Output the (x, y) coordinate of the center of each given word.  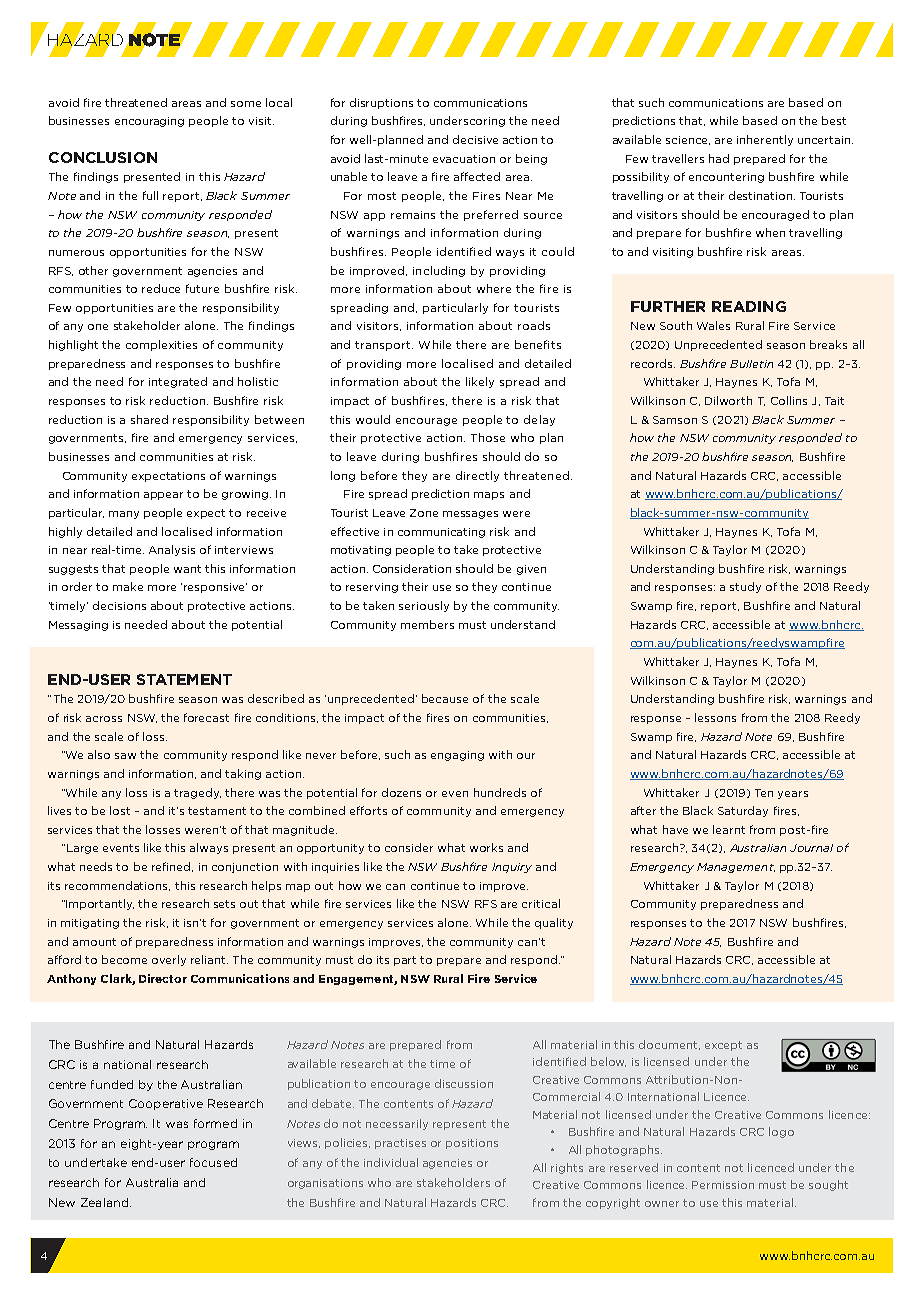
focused (213, 1162)
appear (163, 496)
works (486, 847)
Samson (675, 420)
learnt (729, 829)
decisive (475, 139)
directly (477, 476)
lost (120, 810)
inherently (765, 140)
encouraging (149, 122)
